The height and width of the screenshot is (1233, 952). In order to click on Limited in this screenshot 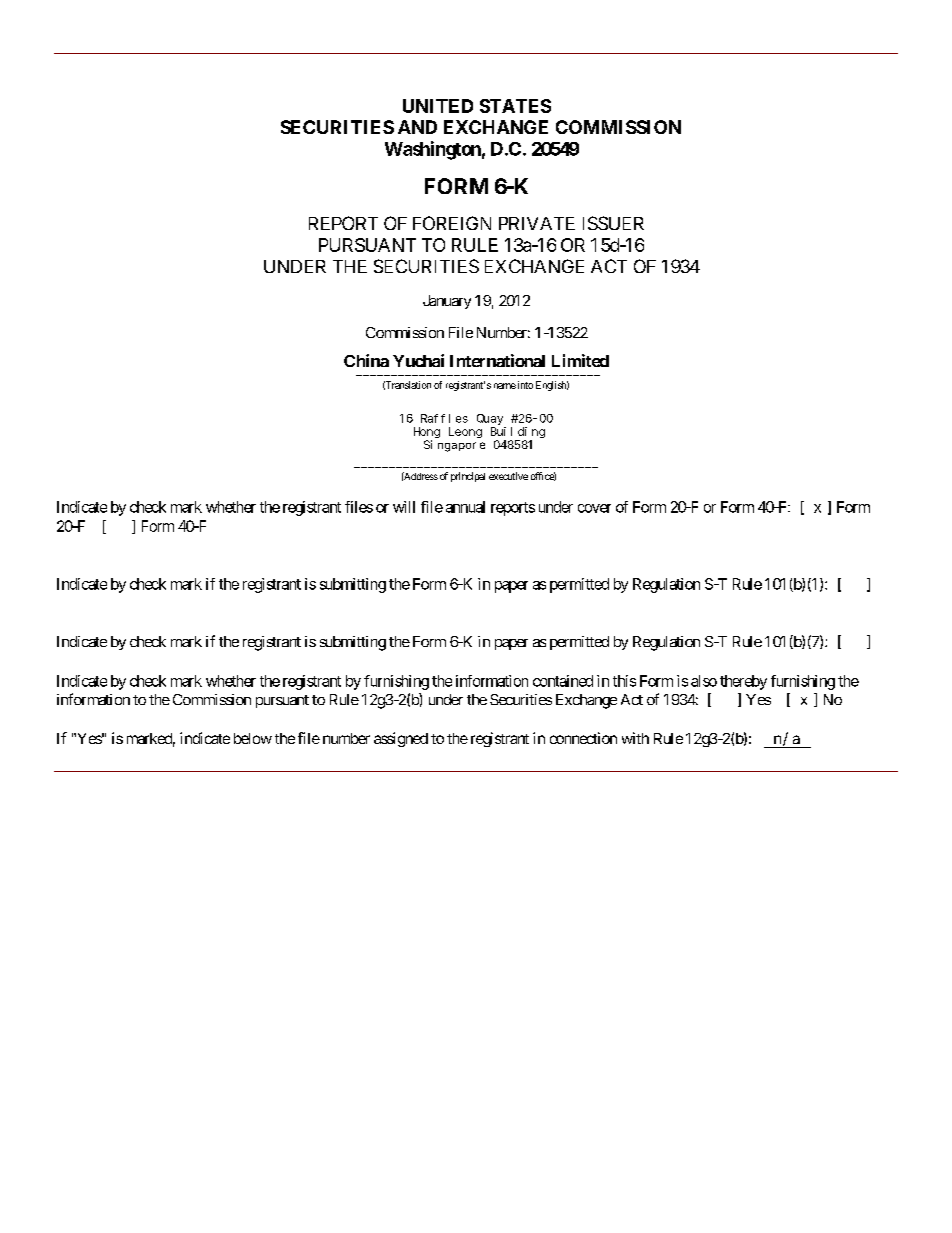, I will do `click(580, 360)`.
